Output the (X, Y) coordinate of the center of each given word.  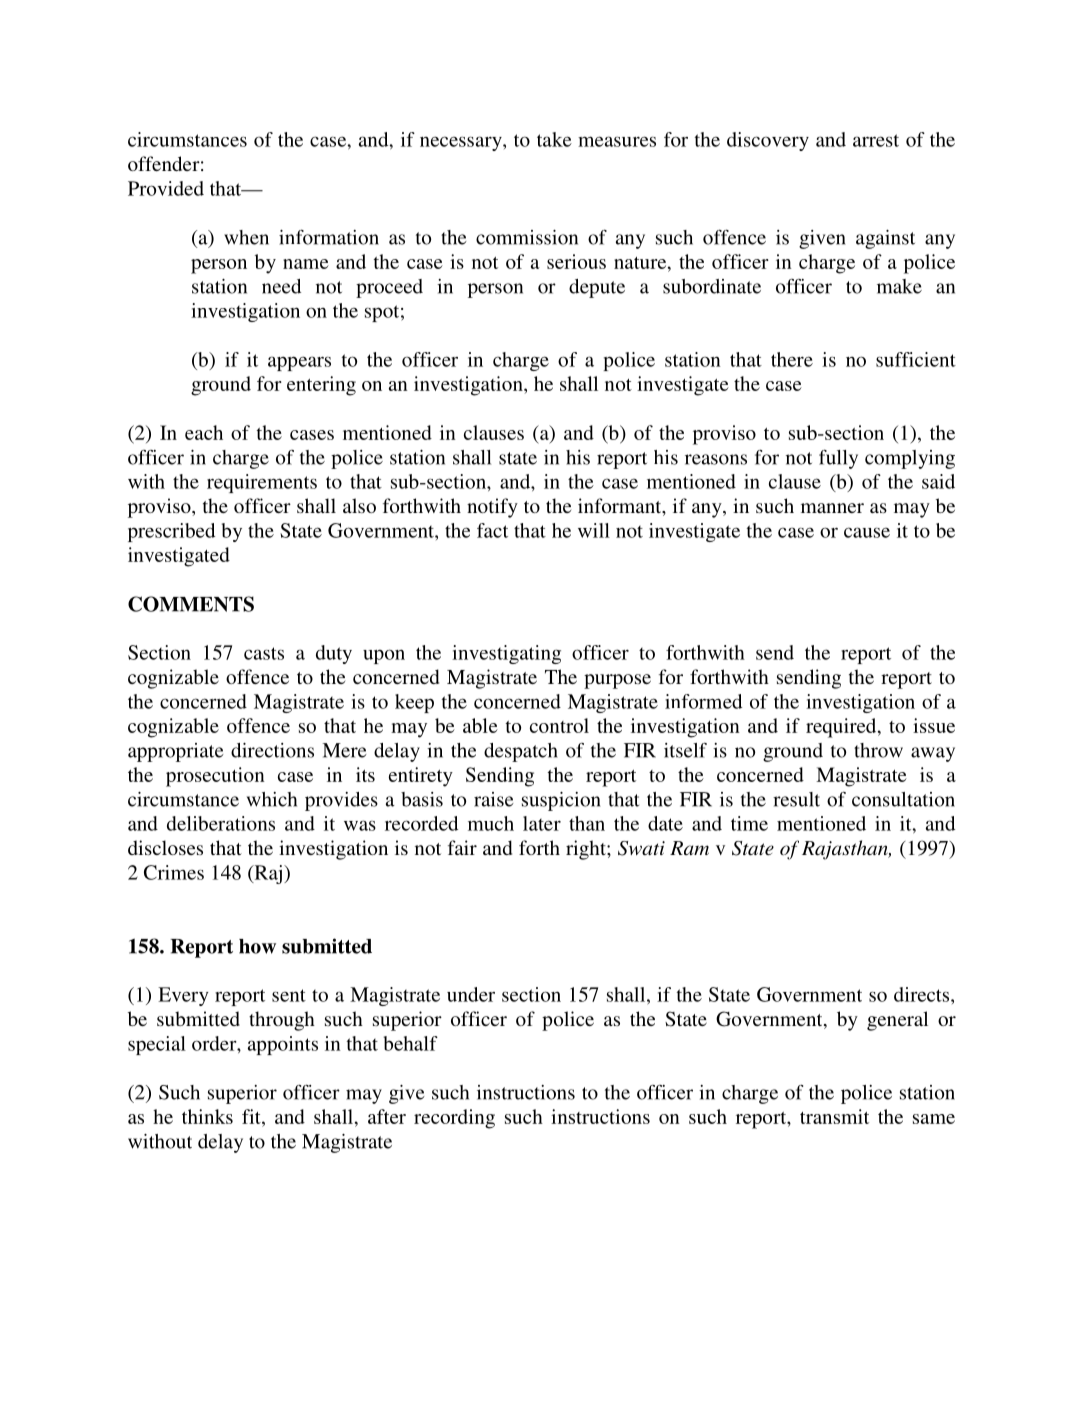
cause (867, 532)
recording (454, 1119)
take (554, 139)
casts (264, 653)
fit (252, 1116)
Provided (166, 188)
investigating (506, 654)
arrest (876, 140)
